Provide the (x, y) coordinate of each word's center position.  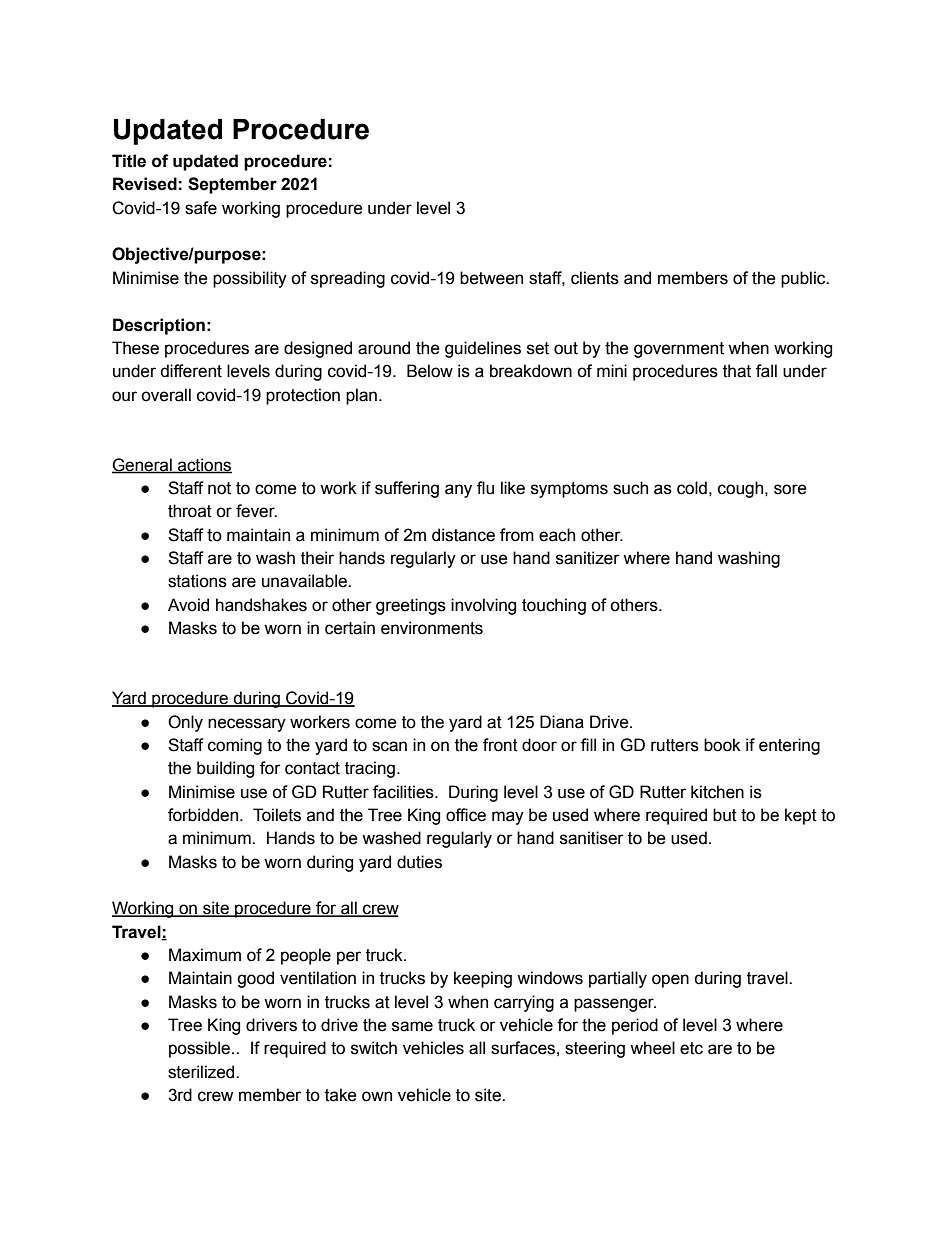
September (232, 185)
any (458, 491)
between (491, 278)
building (225, 769)
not (219, 488)
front (500, 745)
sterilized (202, 1072)
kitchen (717, 792)
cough (742, 489)
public (804, 279)
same (412, 1026)
